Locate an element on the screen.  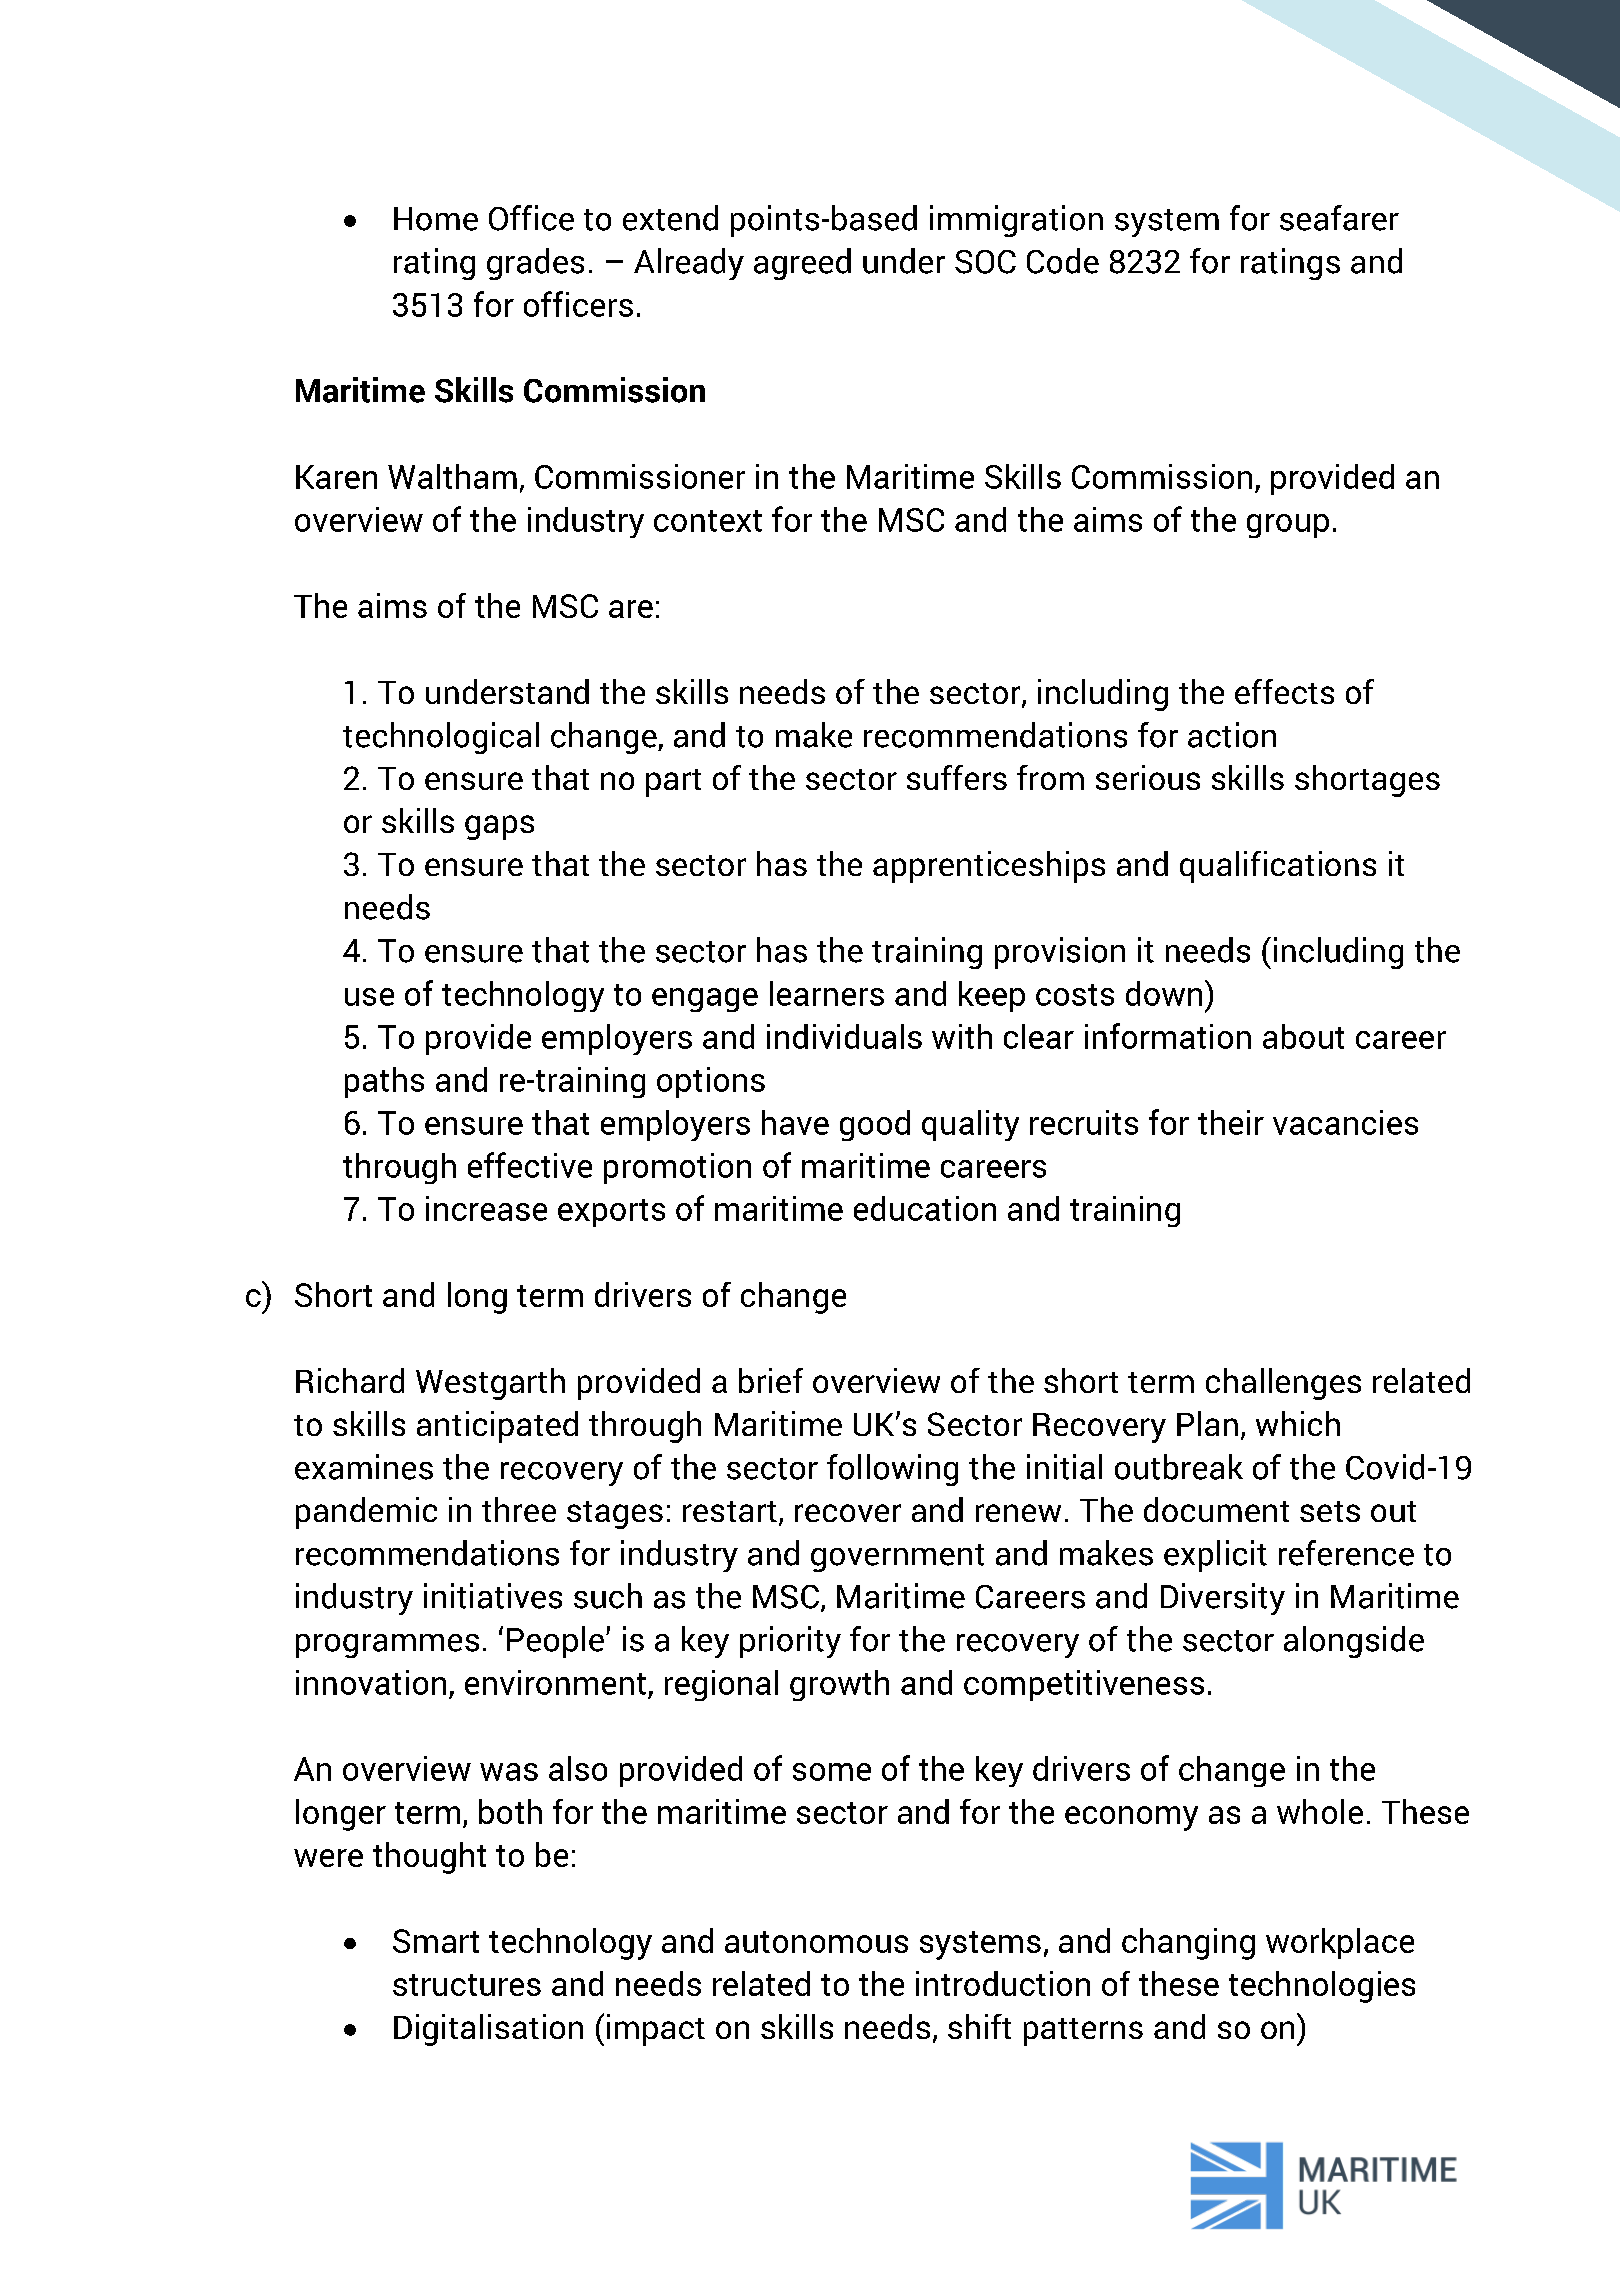
brief is located at coordinates (771, 1380).
